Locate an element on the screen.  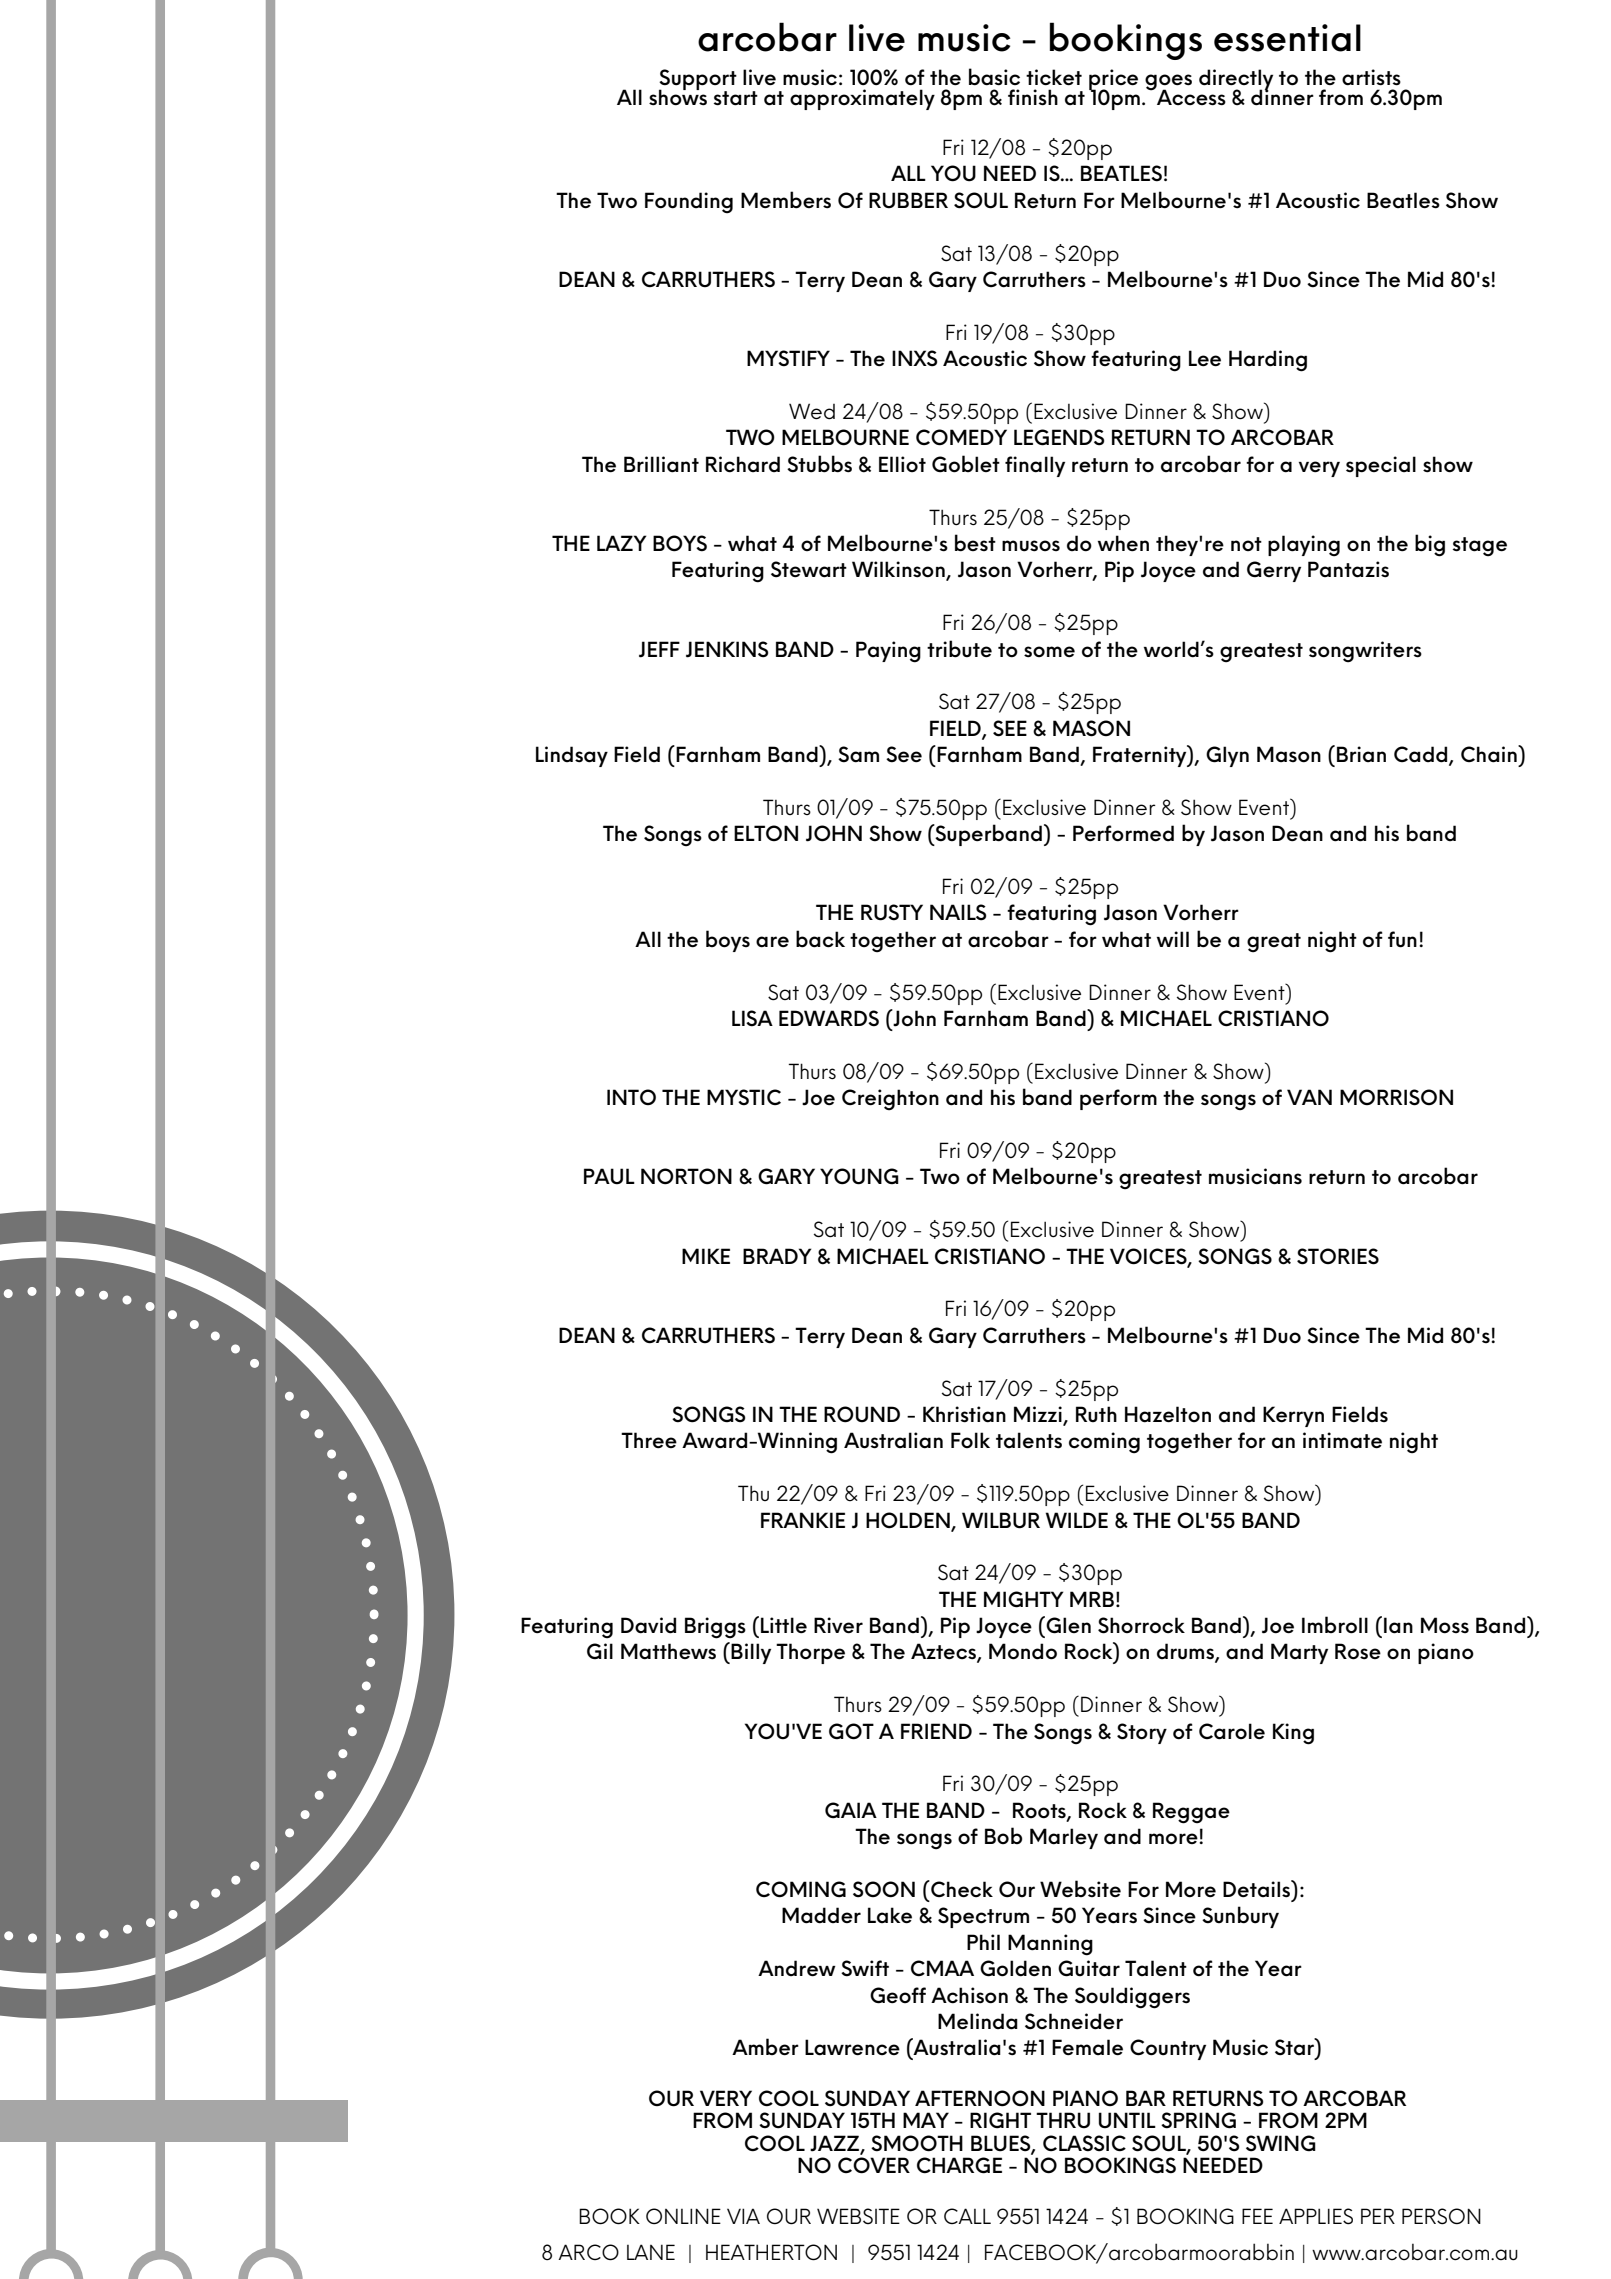
intimate is located at coordinates (1342, 1440).
